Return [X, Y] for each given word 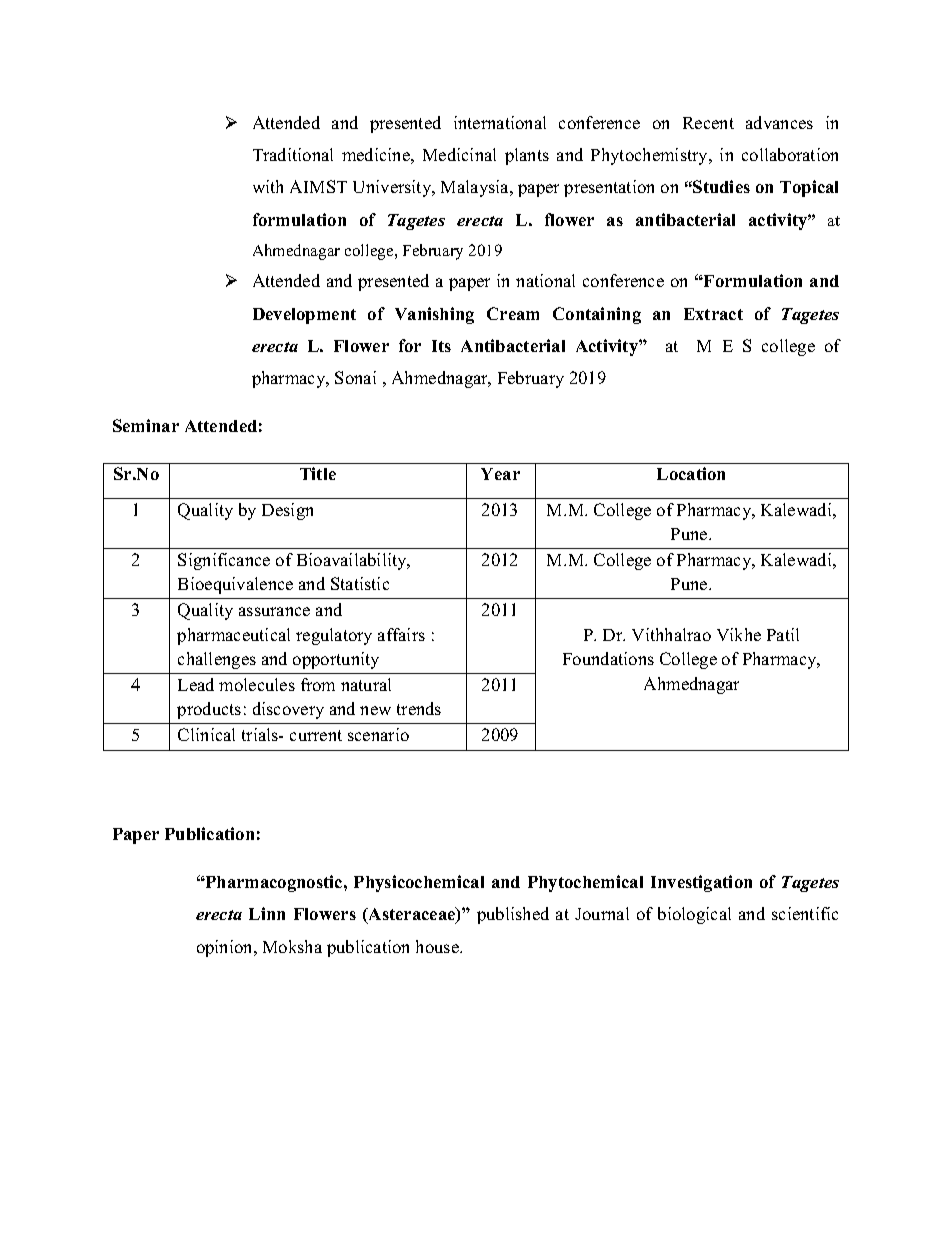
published [513, 915]
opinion [226, 948]
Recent [708, 123]
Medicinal [459, 154]
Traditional [293, 154]
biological [694, 915]
